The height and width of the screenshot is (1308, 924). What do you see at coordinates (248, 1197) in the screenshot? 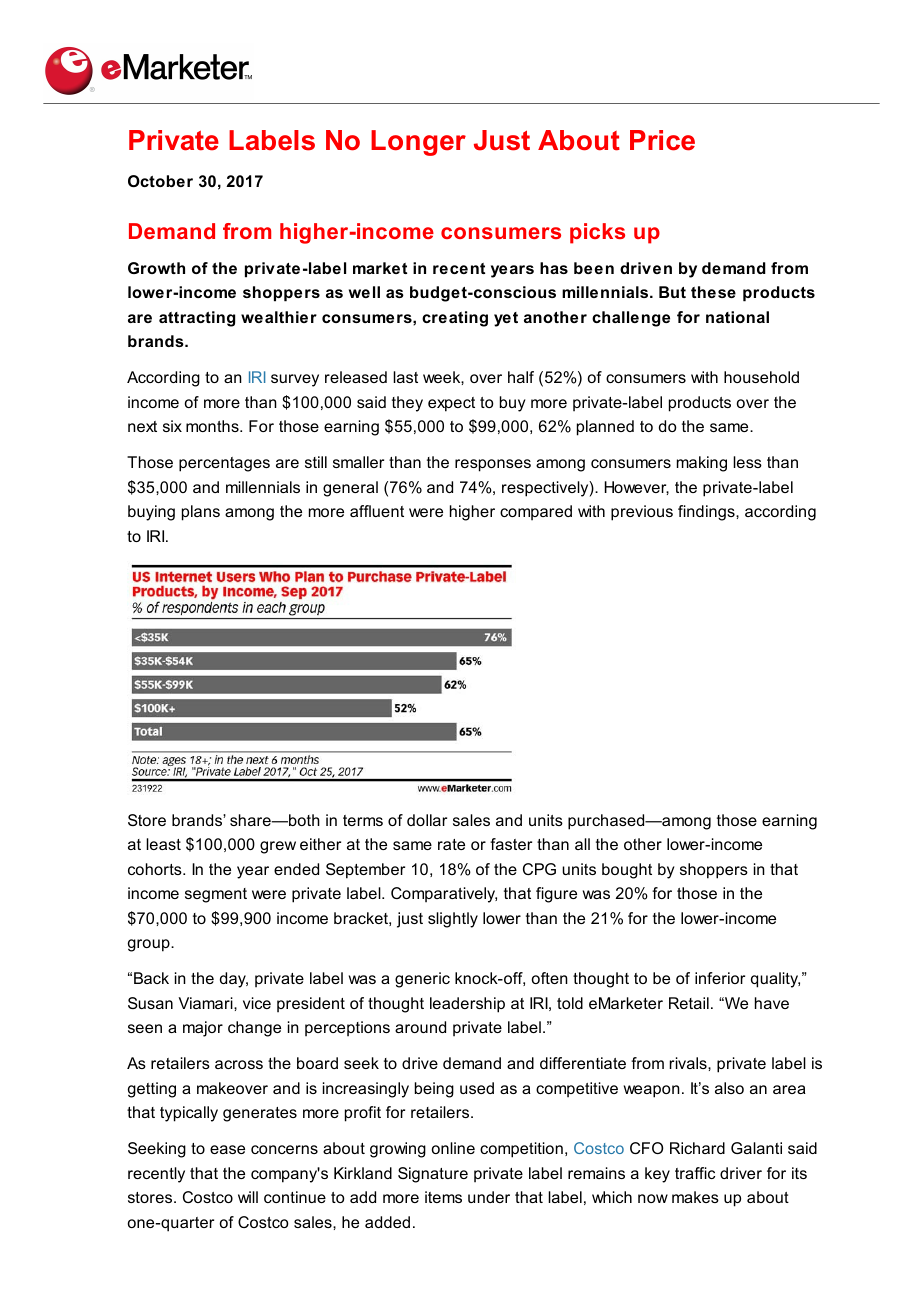
I see `will` at bounding box center [248, 1197].
